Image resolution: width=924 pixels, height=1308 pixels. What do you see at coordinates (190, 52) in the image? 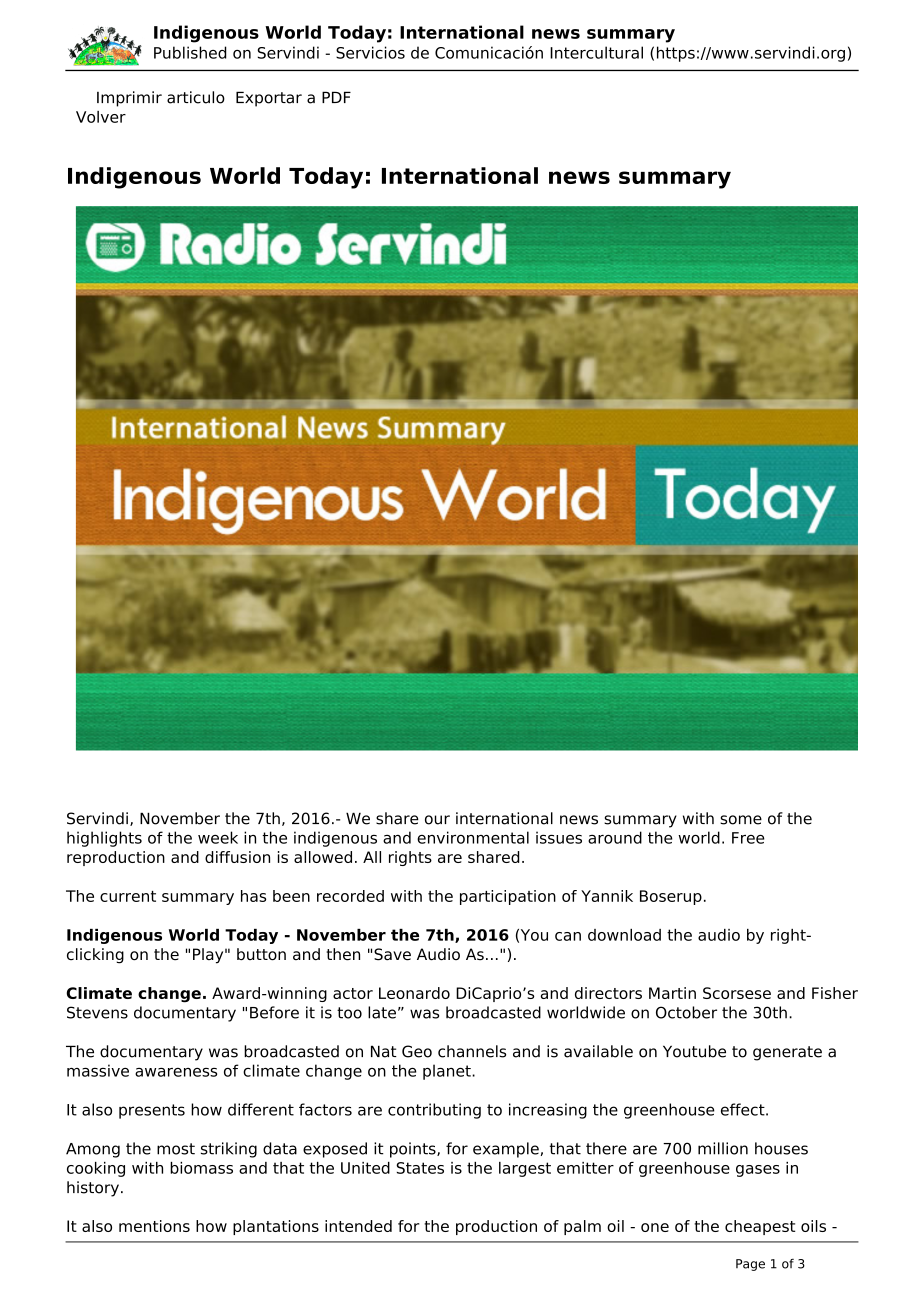
I see `Published` at bounding box center [190, 52].
